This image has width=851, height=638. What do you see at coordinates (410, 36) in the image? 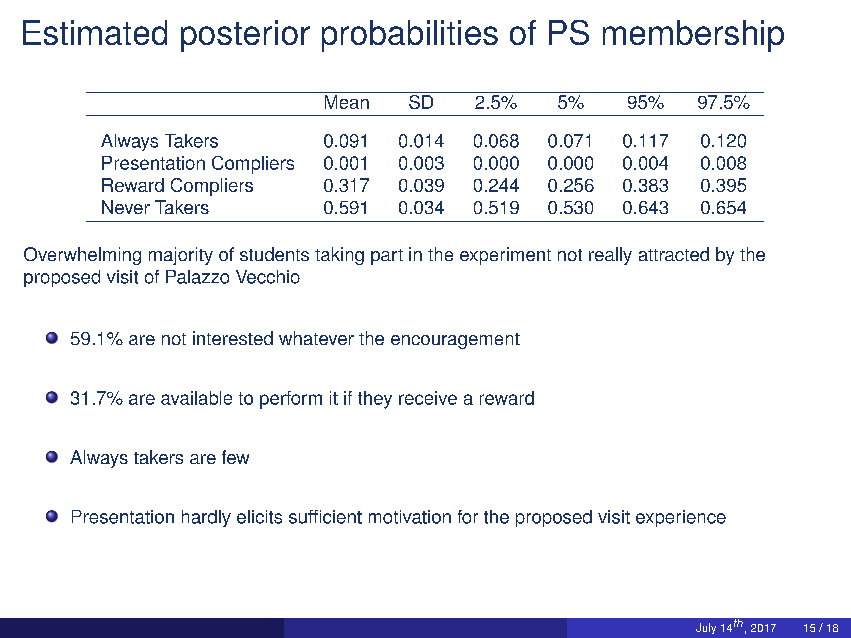
I see `probabilities` at bounding box center [410, 36].
